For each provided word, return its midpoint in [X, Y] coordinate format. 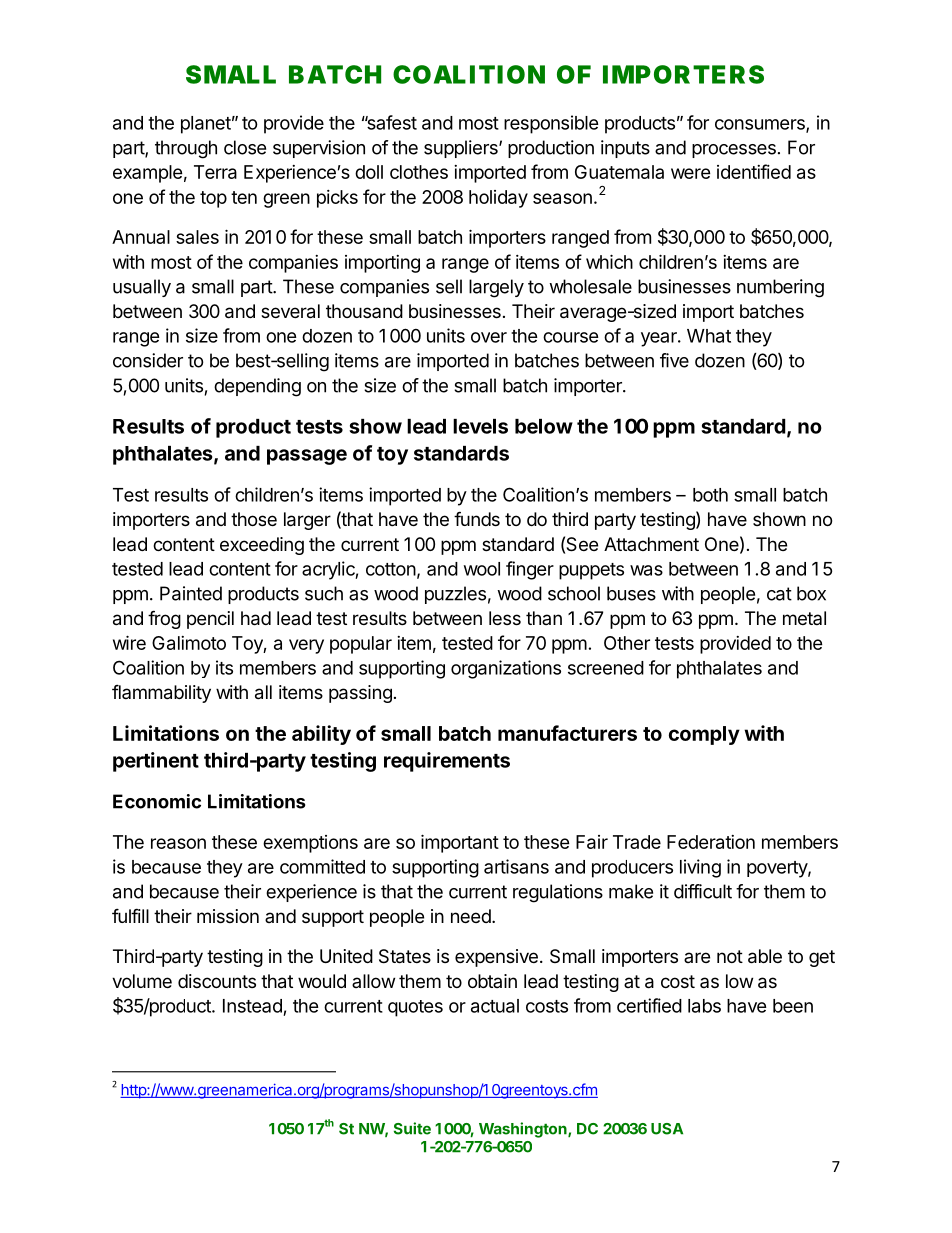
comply [704, 735]
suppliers [462, 149]
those [254, 519]
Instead [252, 1006]
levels [480, 426]
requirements [447, 762]
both [710, 495]
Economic [157, 801]
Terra [215, 172]
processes [734, 151]
